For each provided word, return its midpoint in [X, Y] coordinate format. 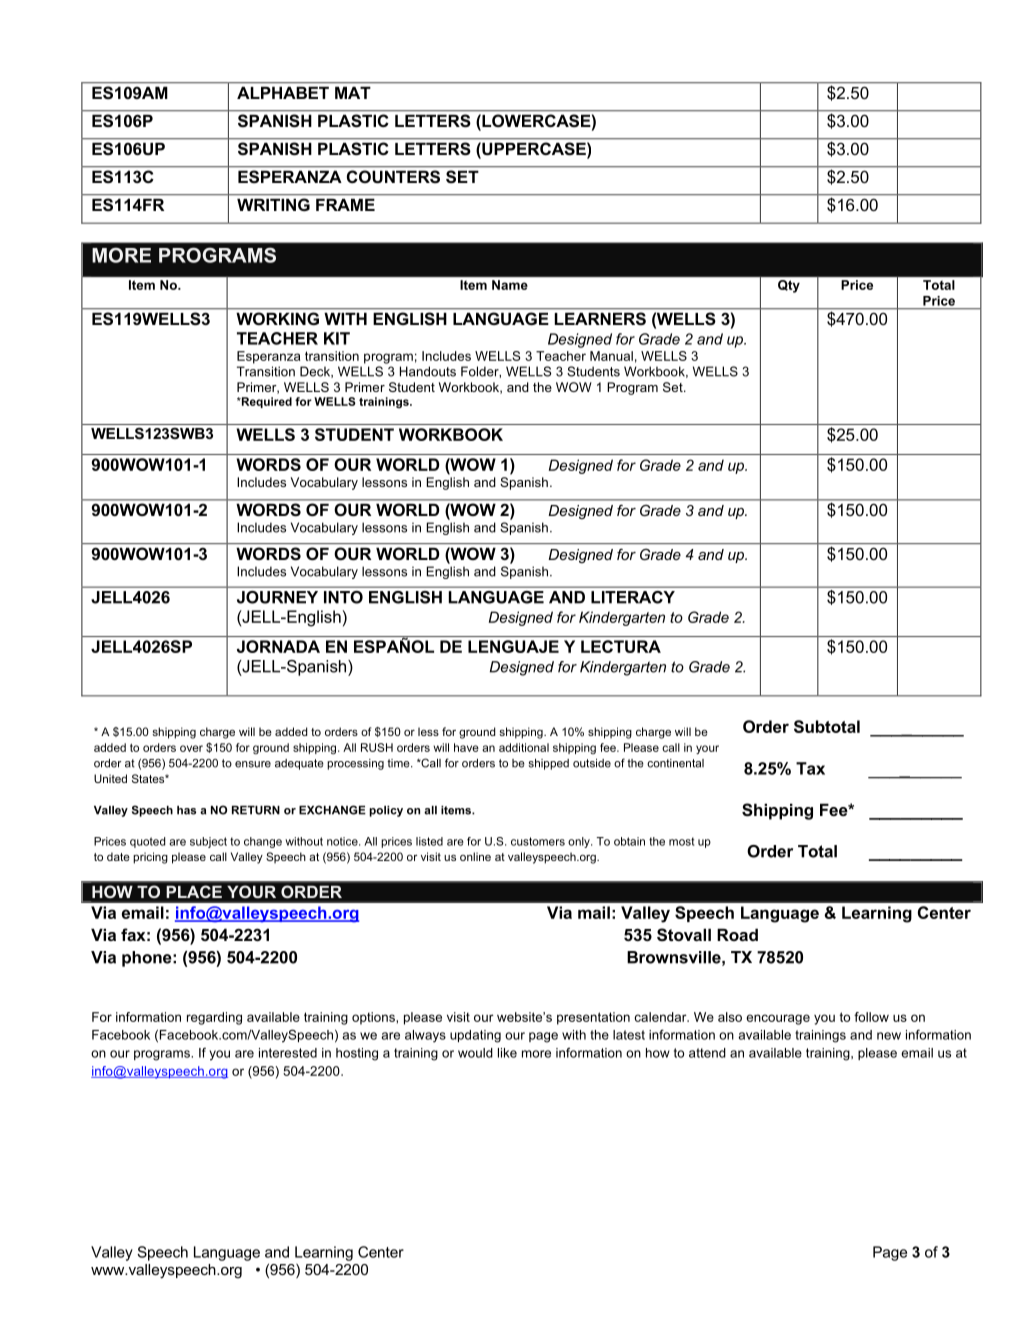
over [191, 748]
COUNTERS [393, 176]
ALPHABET [283, 93]
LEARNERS [600, 318]
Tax [810, 768]
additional [524, 747]
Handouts [428, 371]
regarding [214, 1018]
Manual [611, 356]
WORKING [278, 318]
